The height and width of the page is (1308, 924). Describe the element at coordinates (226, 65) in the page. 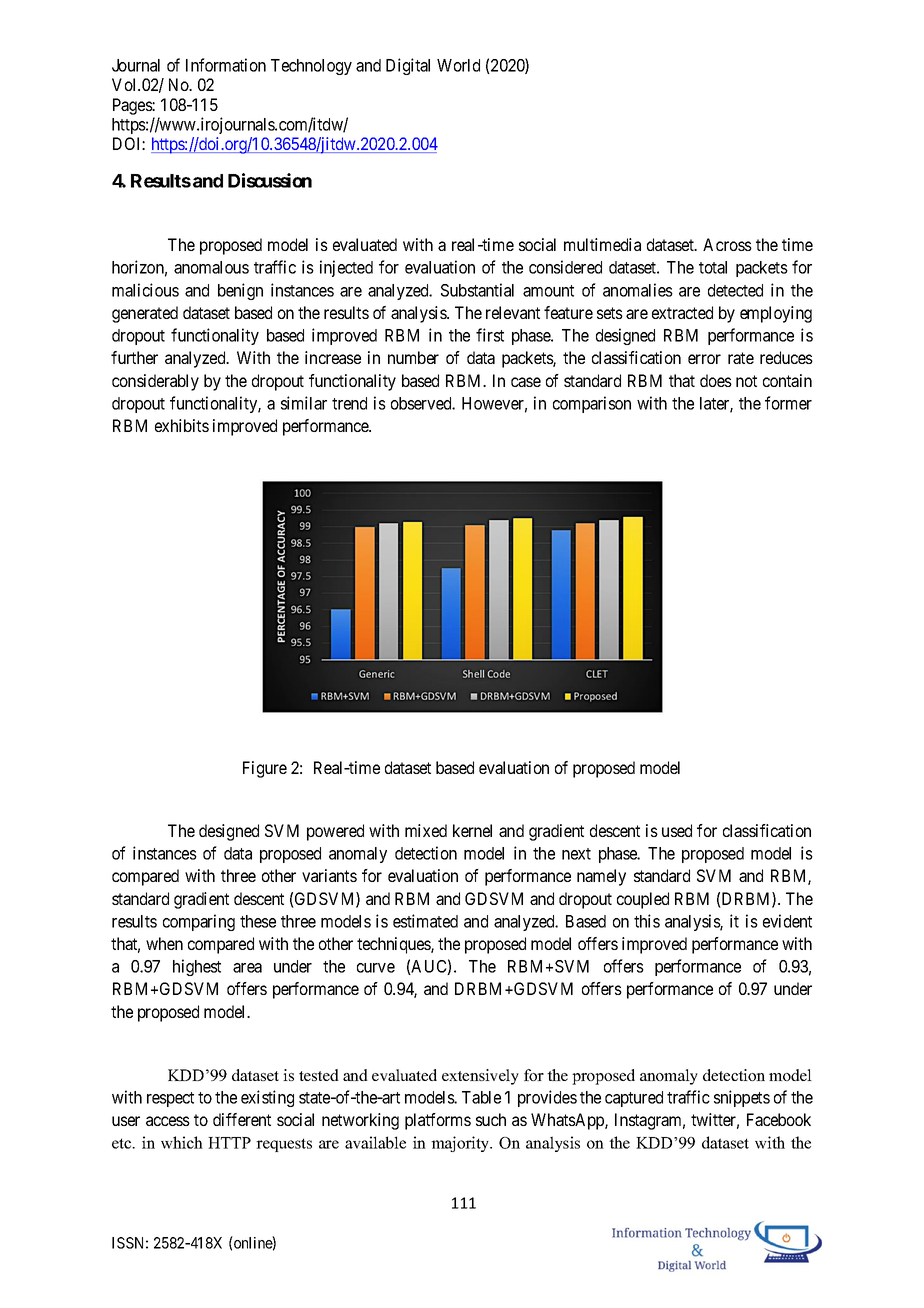

I see `Information` at that location.
